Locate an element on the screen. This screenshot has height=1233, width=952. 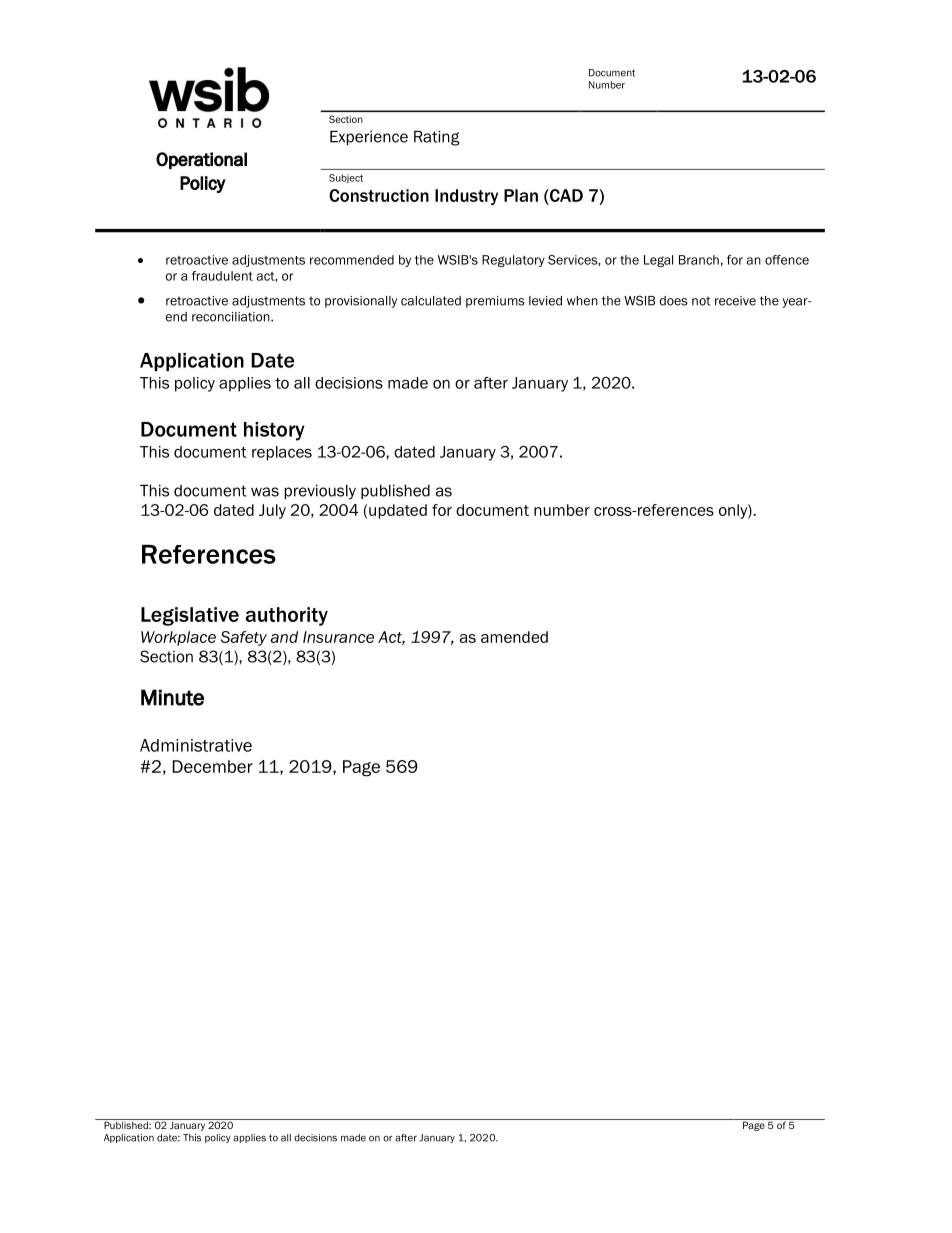
fraudulent is located at coordinates (222, 276).
